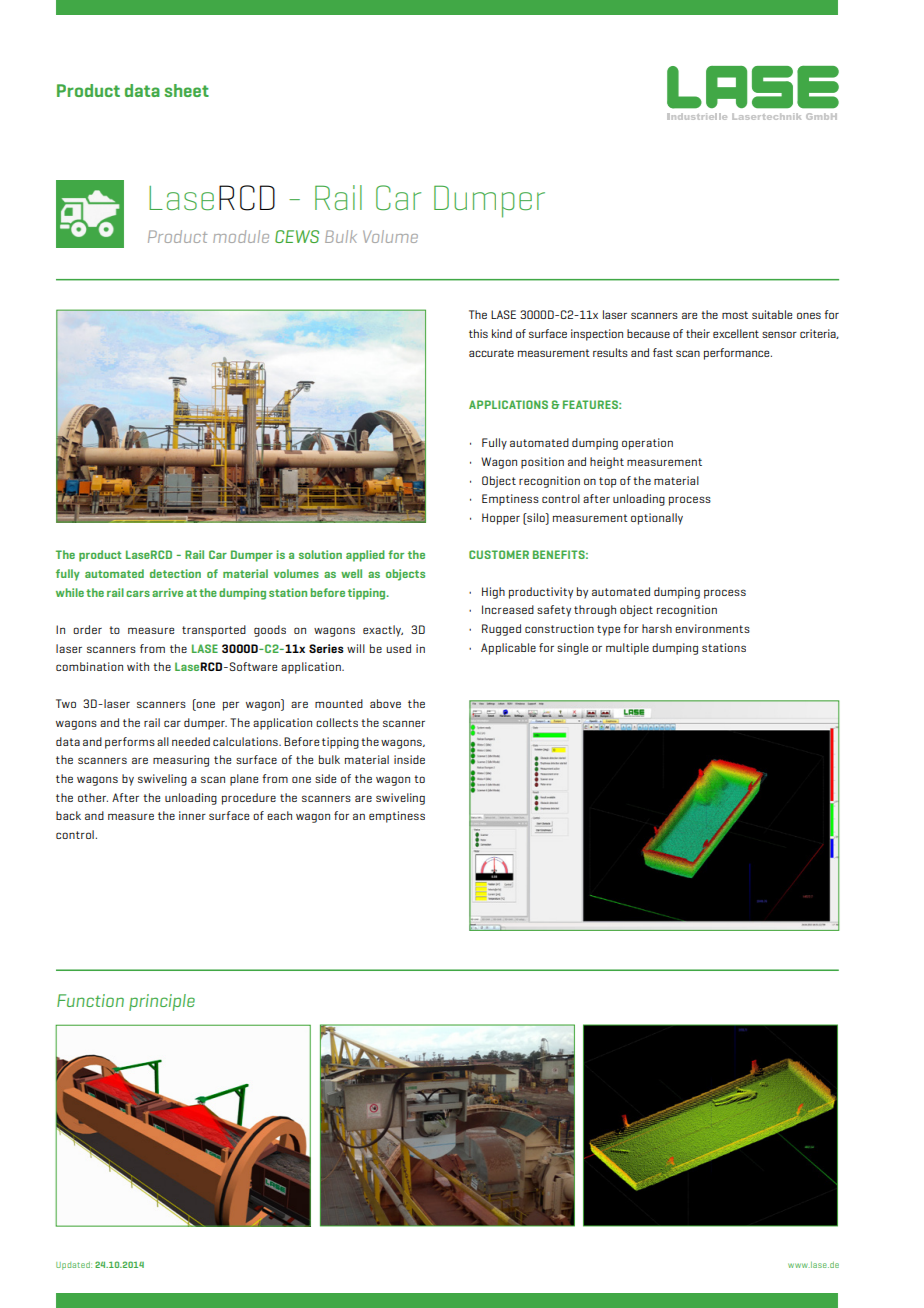 This screenshot has width=924, height=1308. Describe the element at coordinates (712, 628) in the screenshot. I see `environments` at that location.
